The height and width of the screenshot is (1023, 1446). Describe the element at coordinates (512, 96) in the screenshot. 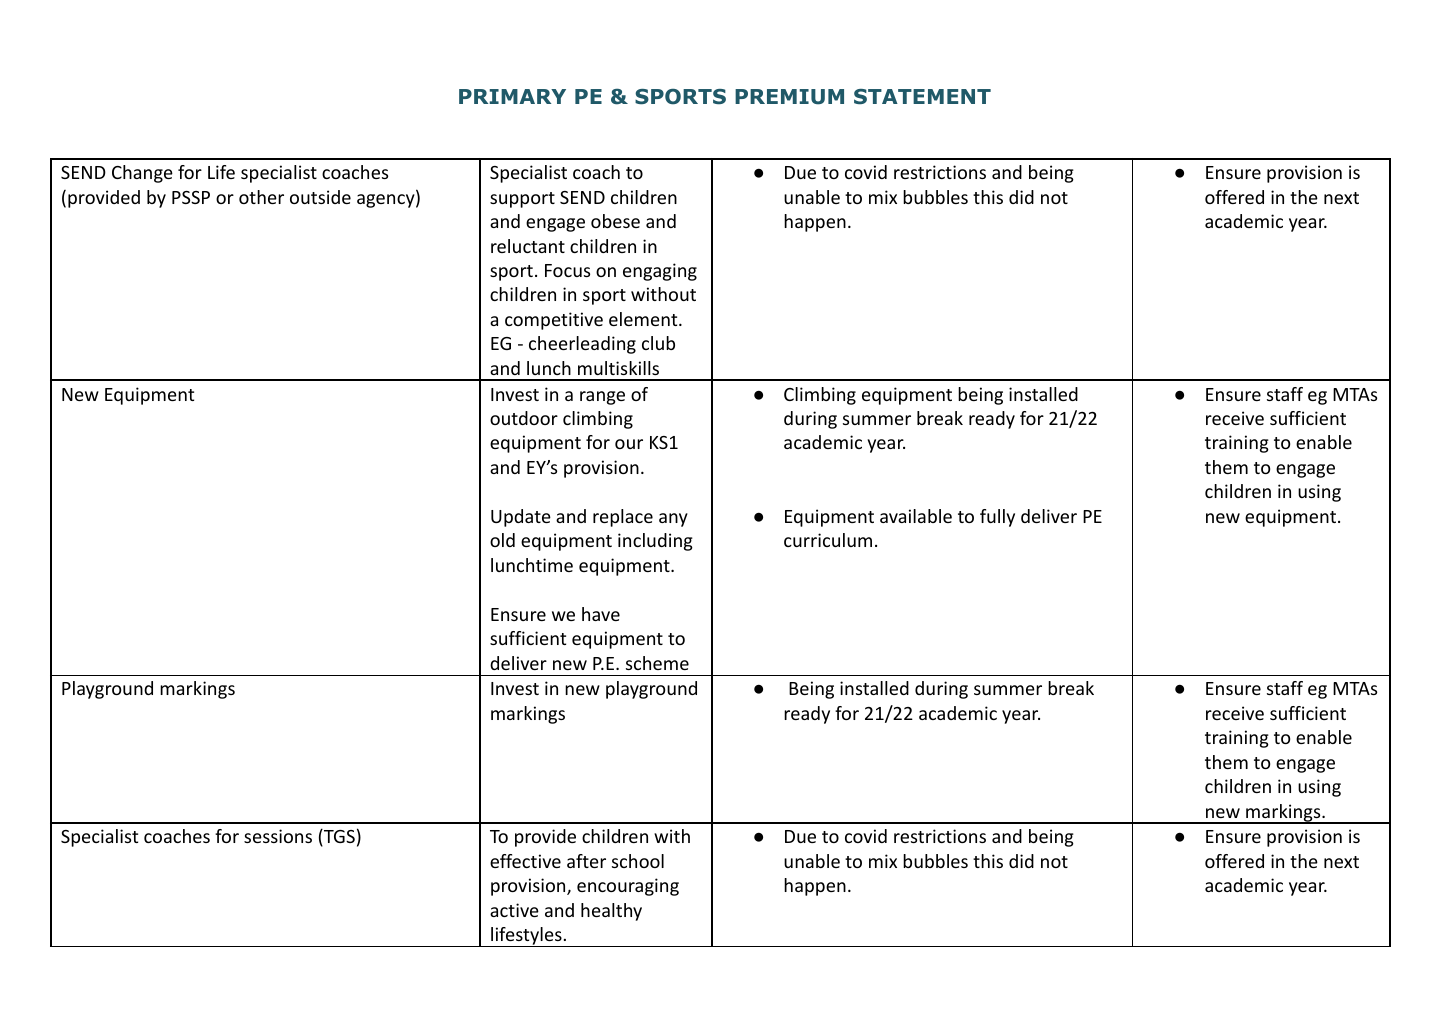

I see `PRIMARY` at that location.
